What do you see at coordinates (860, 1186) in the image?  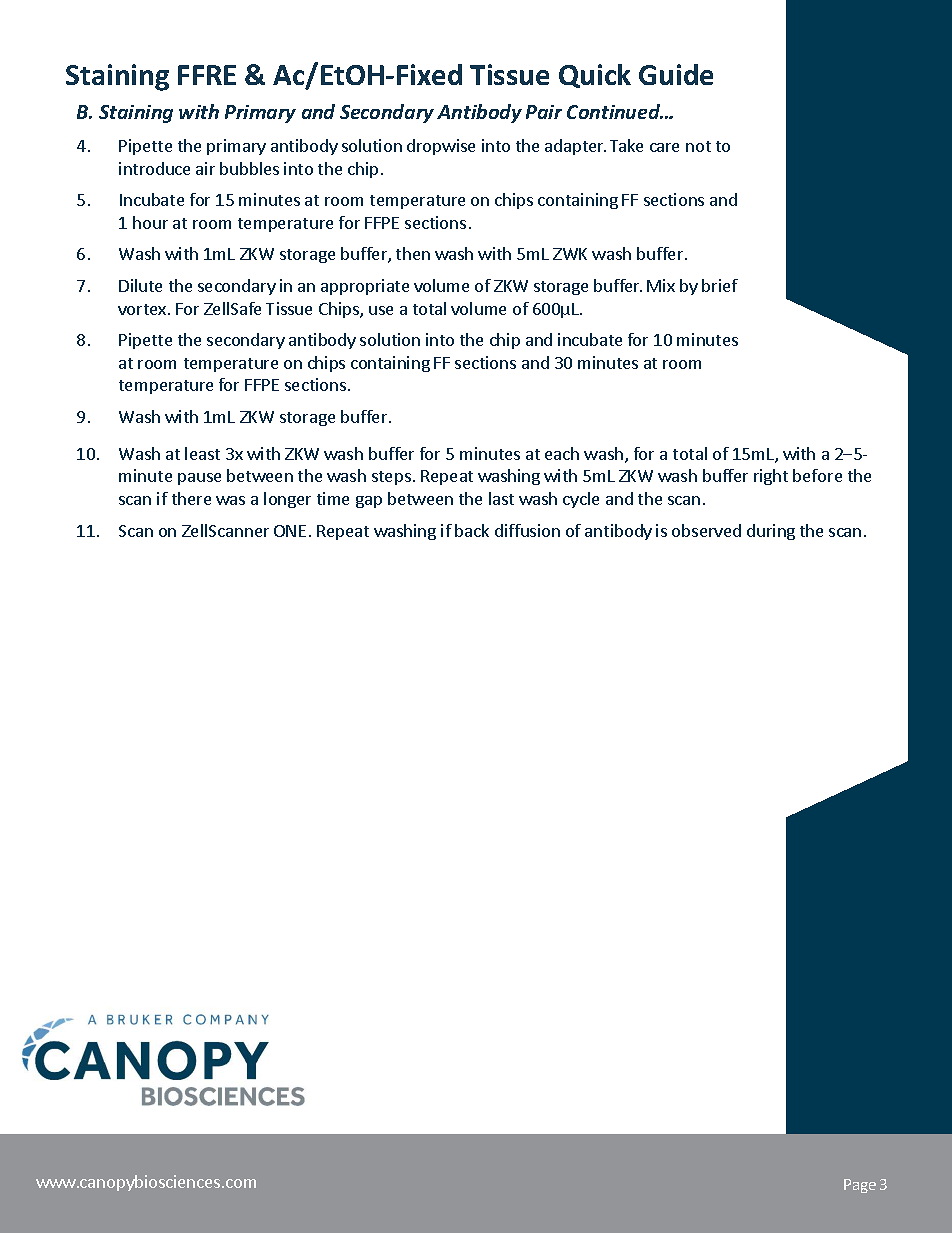 I see `Page` at bounding box center [860, 1186].
